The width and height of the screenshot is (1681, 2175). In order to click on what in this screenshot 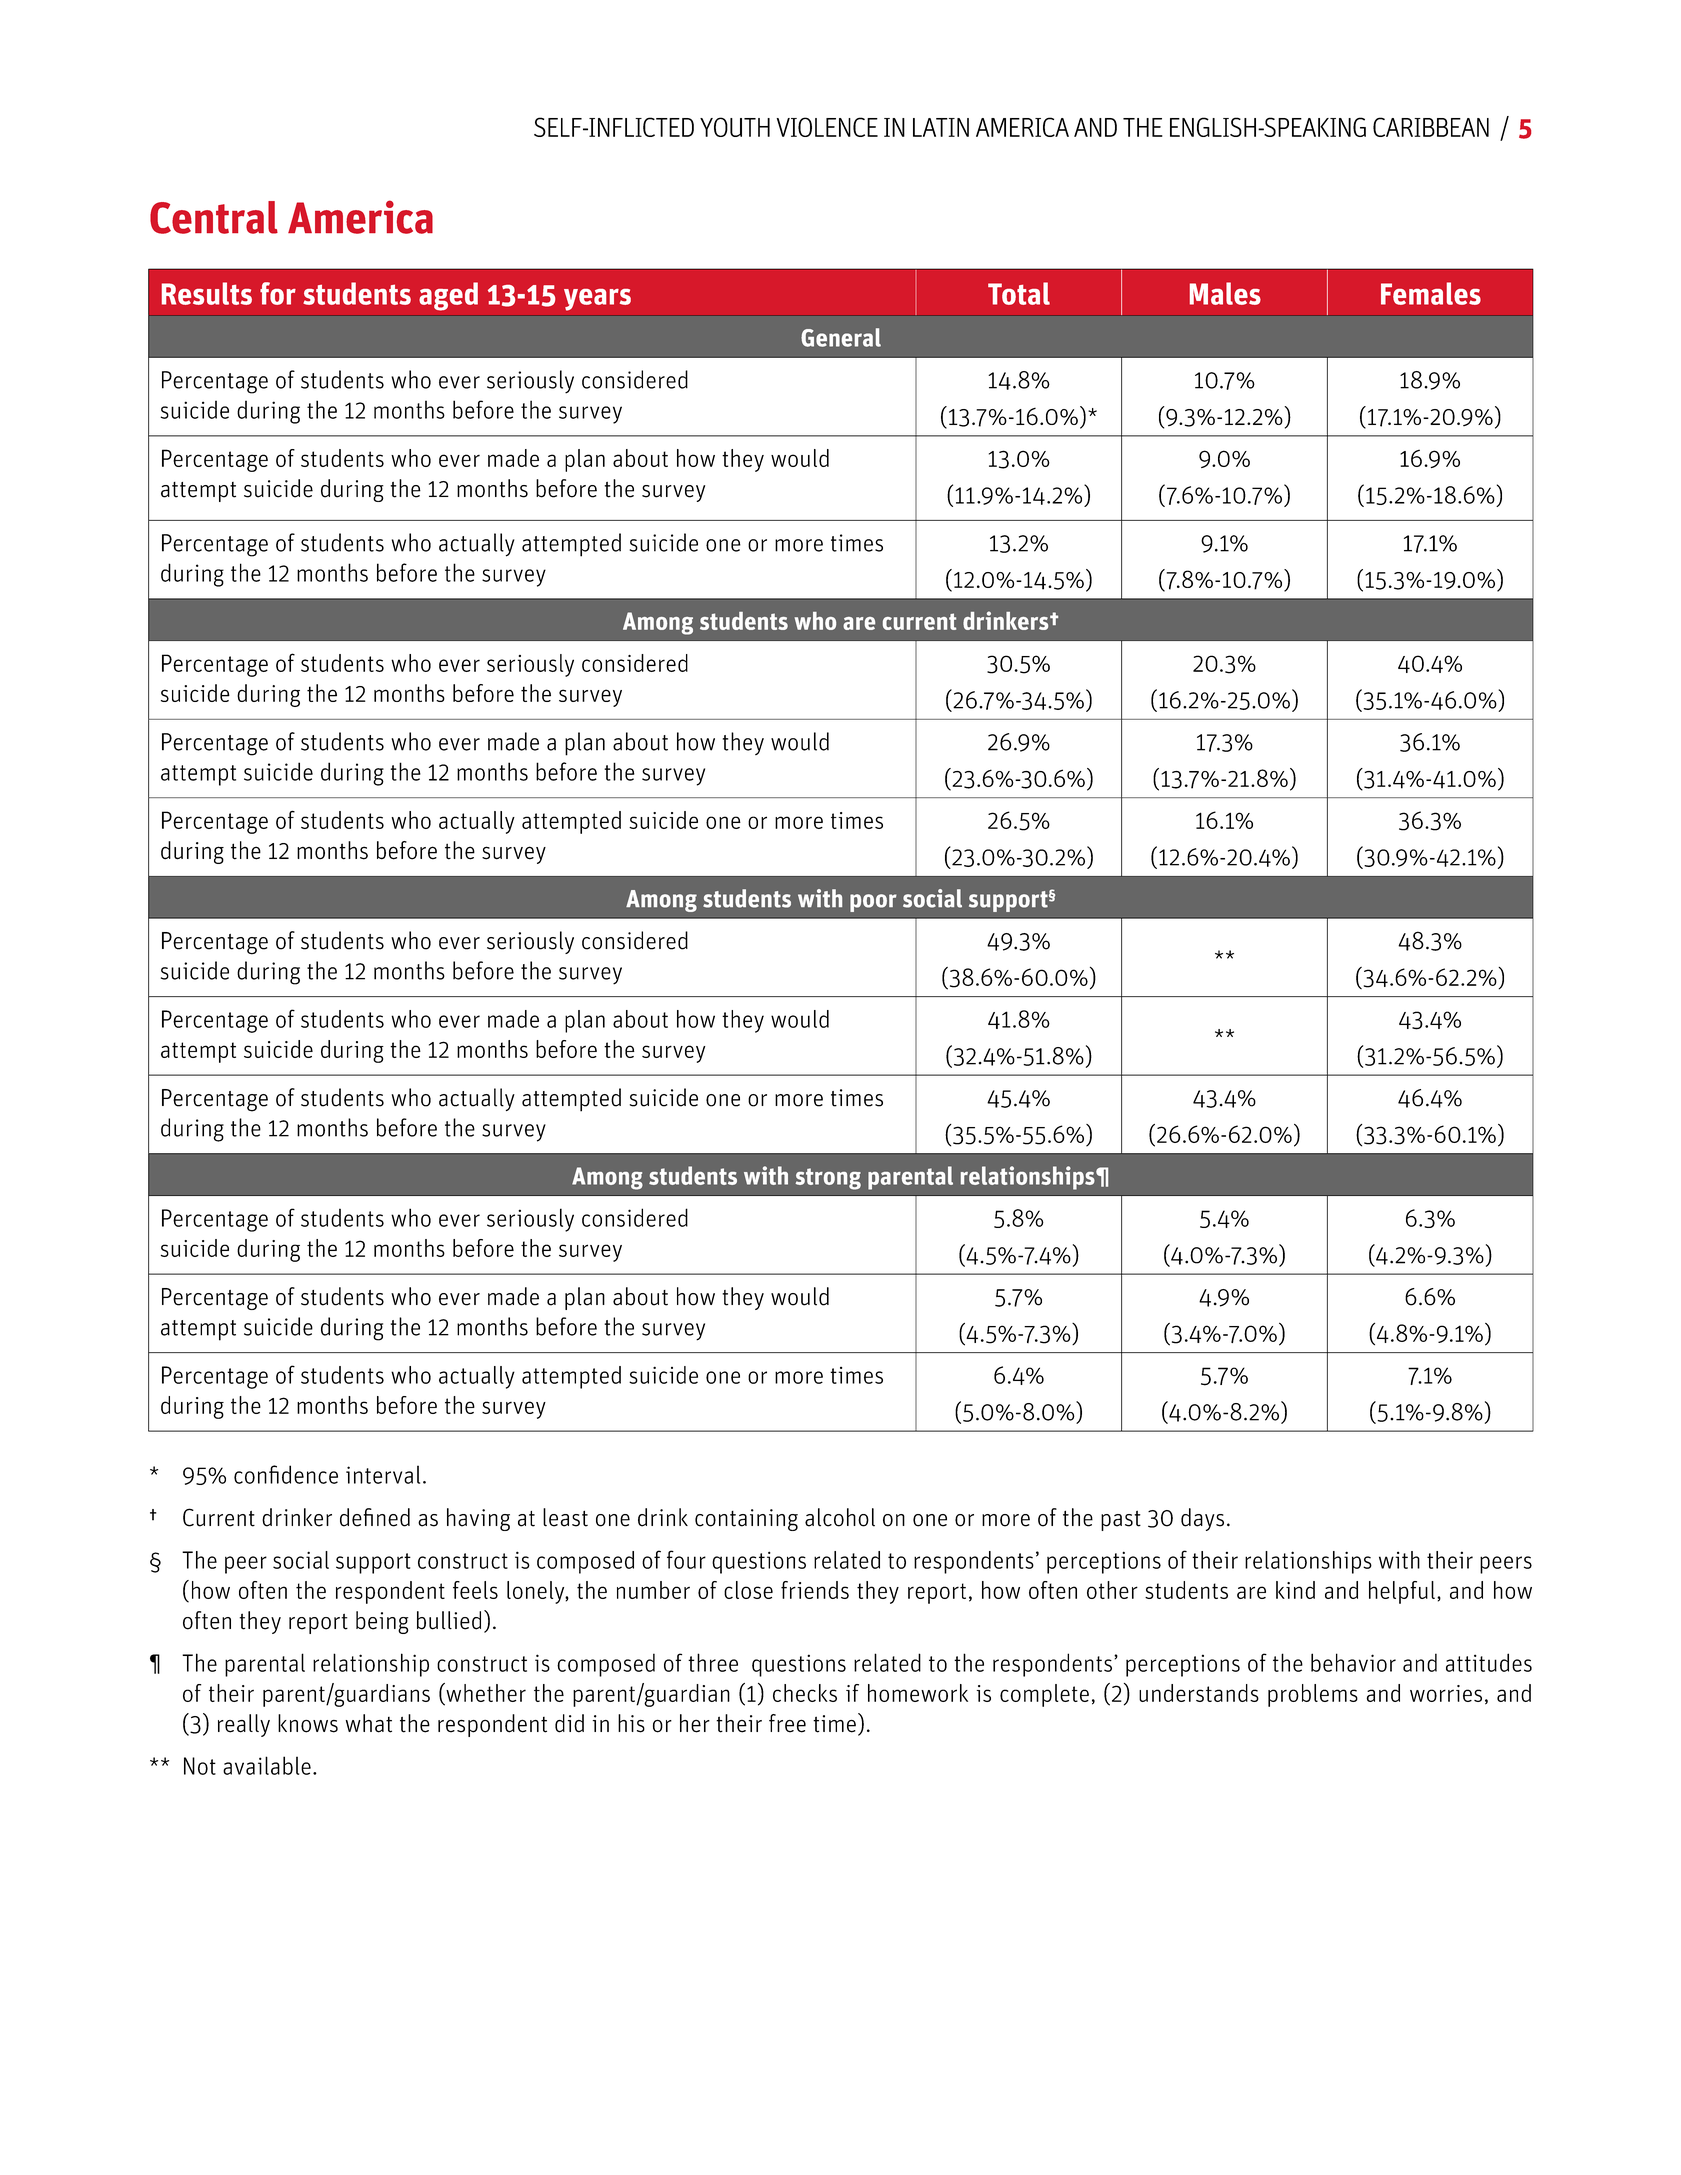, I will do `click(369, 1723)`.
